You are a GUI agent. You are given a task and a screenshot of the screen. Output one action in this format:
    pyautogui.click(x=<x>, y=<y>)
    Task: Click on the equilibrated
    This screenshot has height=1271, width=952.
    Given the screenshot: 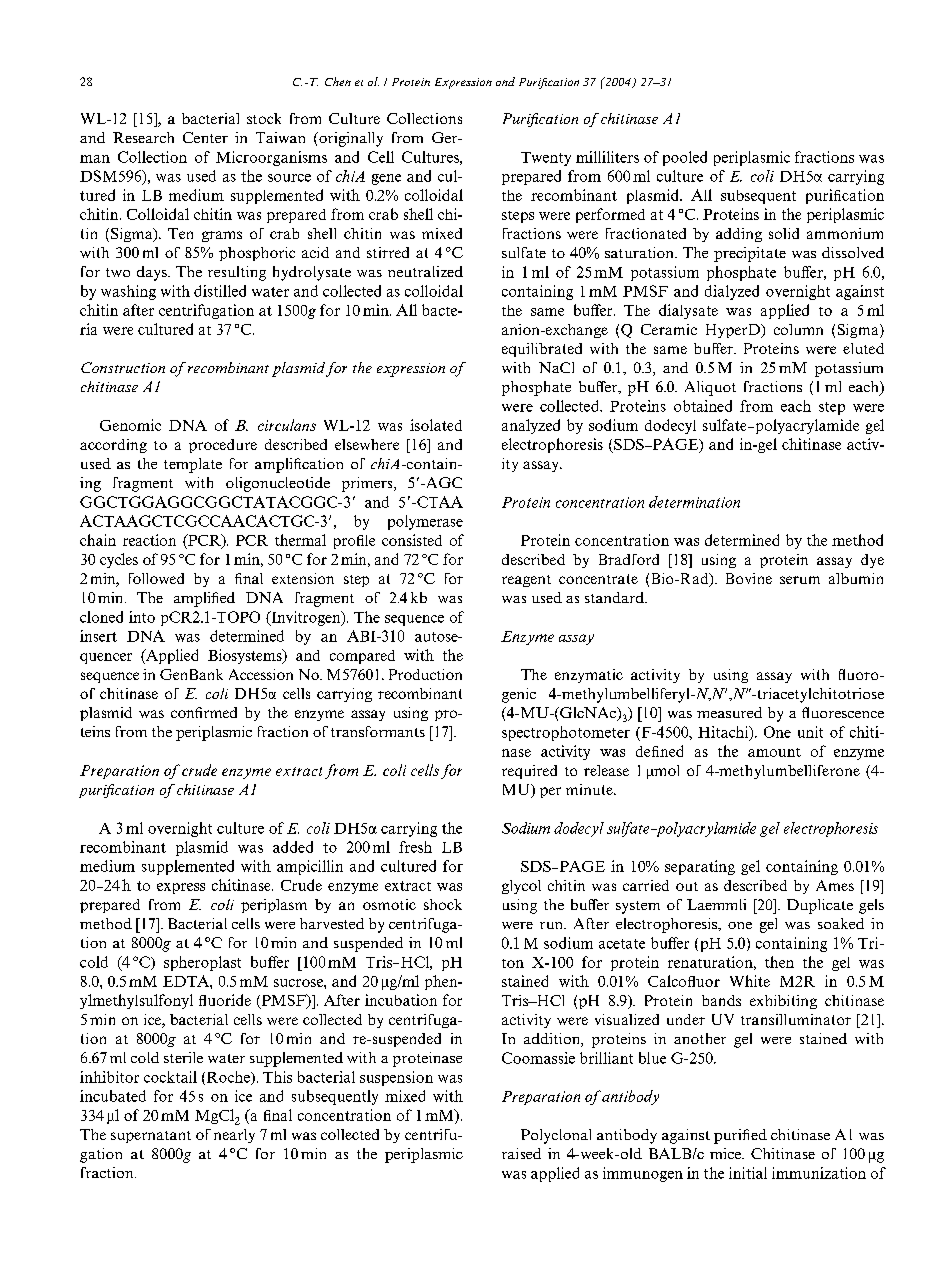 What is the action you would take?
    pyautogui.click(x=542, y=350)
